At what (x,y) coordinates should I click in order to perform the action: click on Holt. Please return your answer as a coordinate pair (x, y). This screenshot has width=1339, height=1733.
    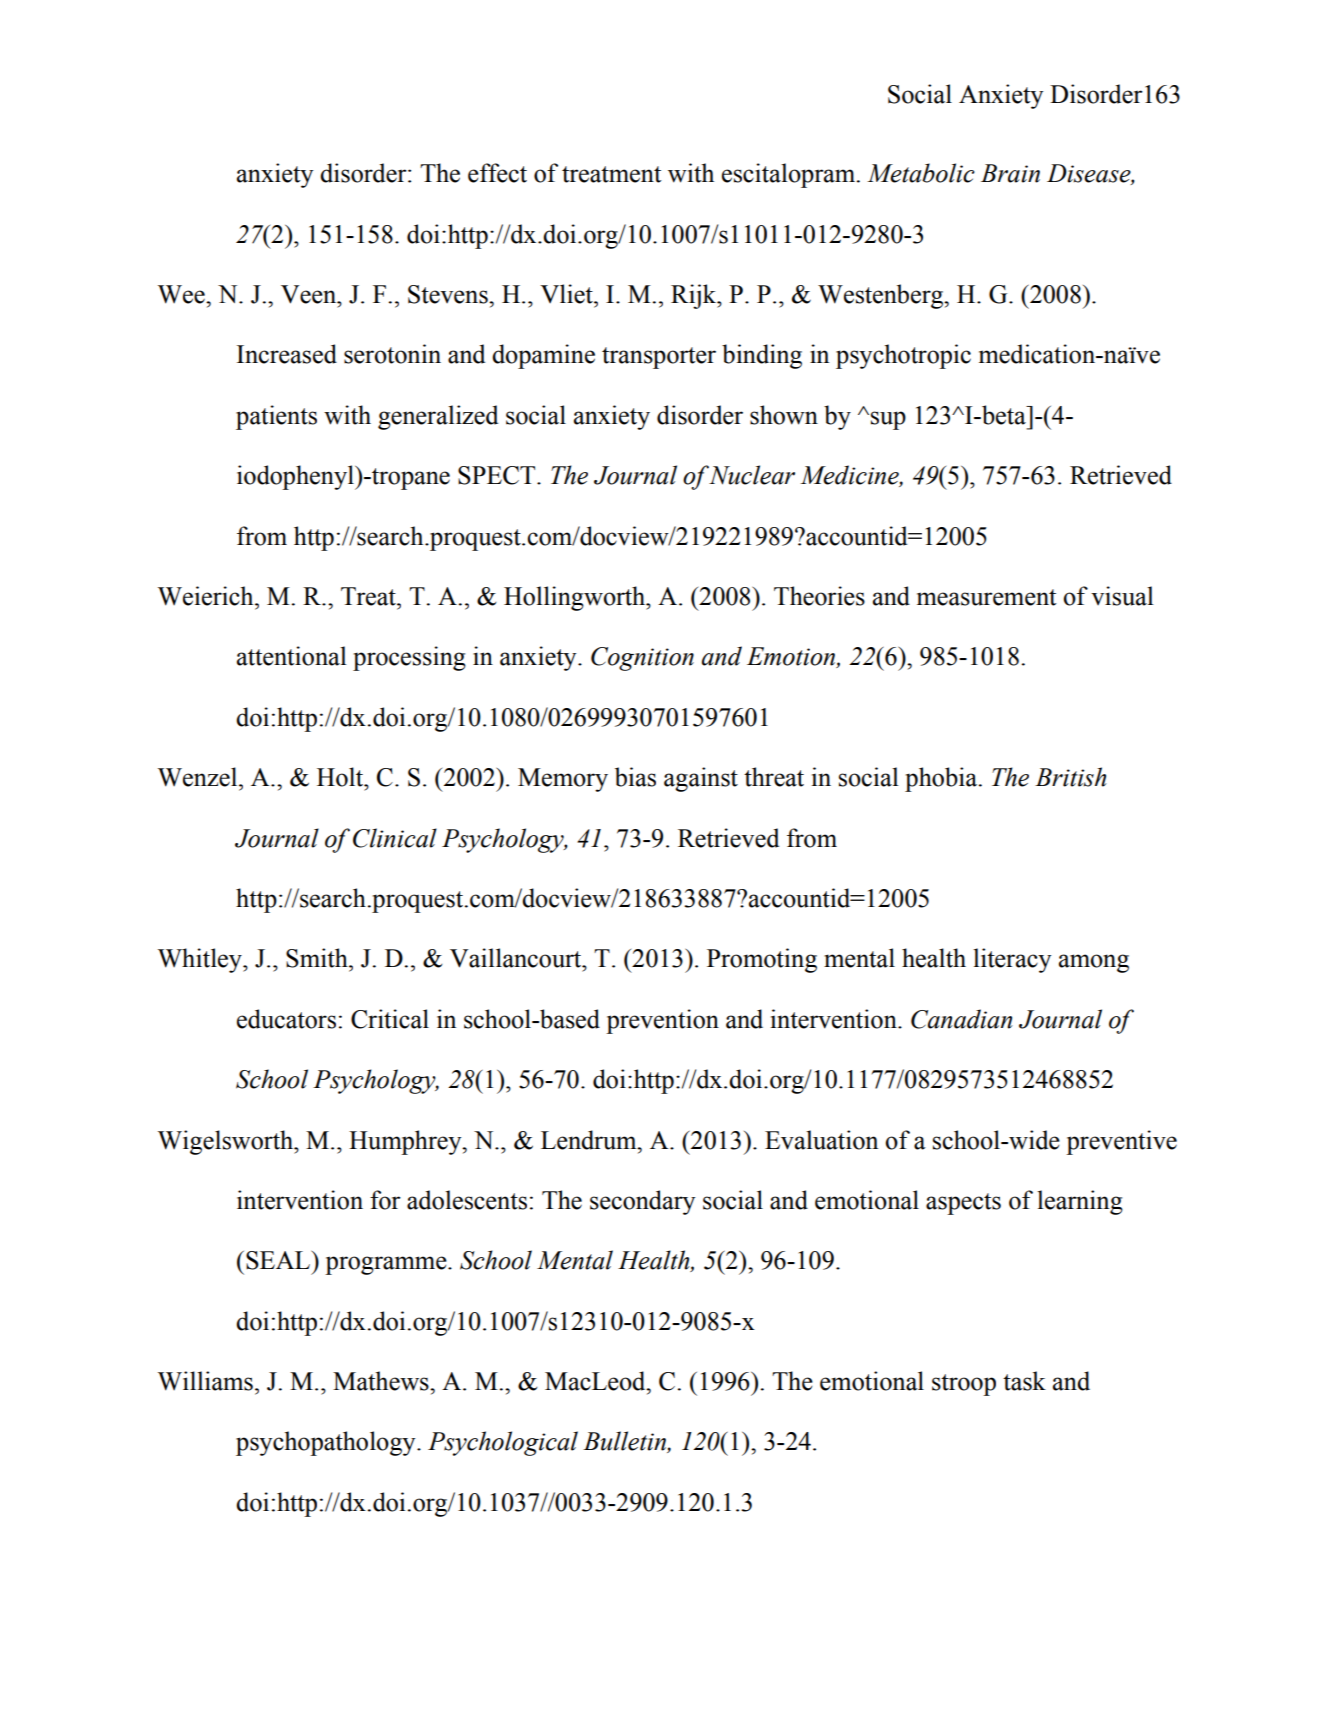
    Looking at the image, I should click on (341, 777).
